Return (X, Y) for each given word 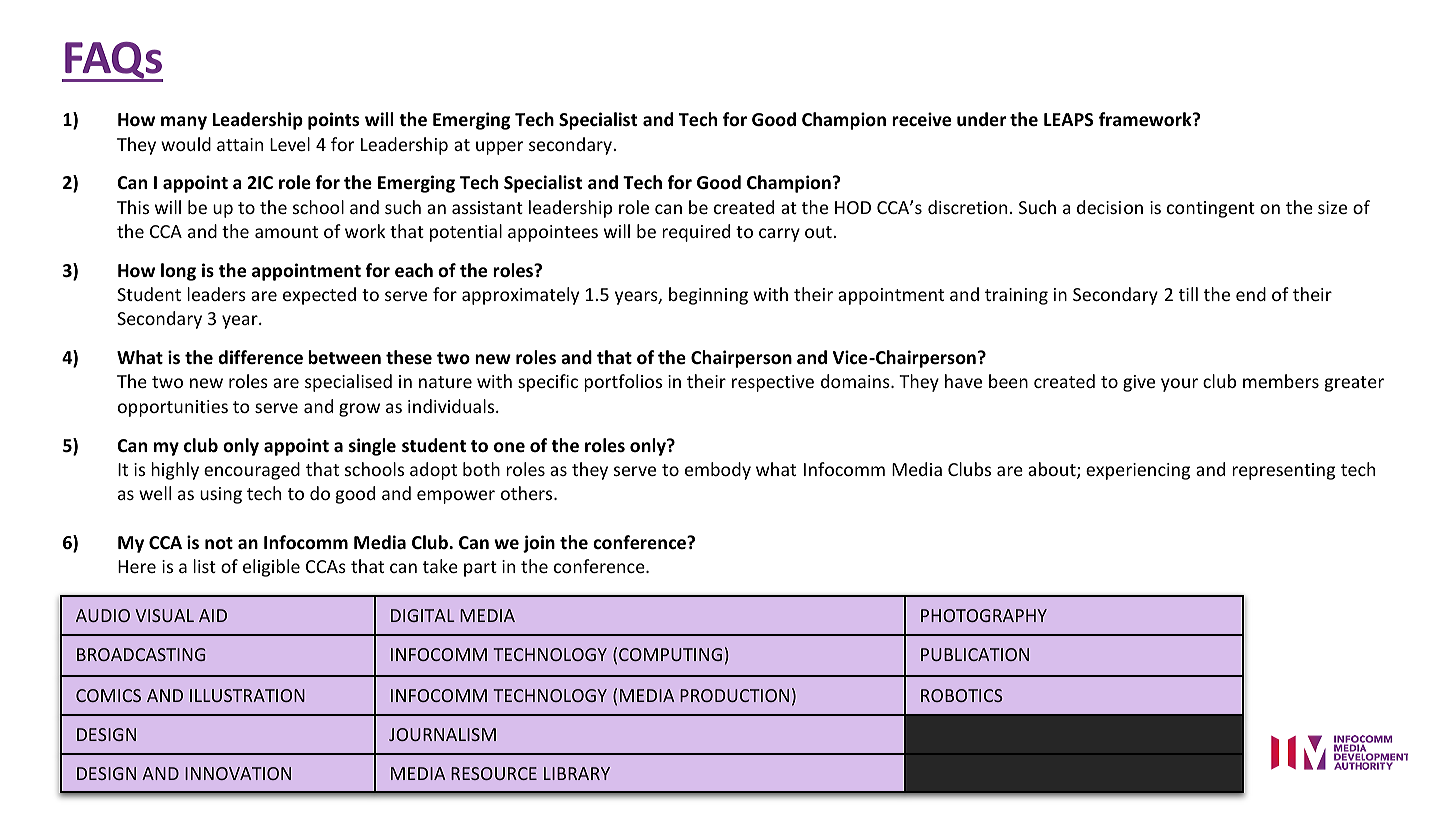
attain (240, 144)
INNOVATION (238, 773)
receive (921, 119)
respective (773, 383)
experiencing (1138, 471)
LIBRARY (577, 773)
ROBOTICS (962, 695)
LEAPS (1068, 120)
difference (260, 357)
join (539, 544)
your (1179, 385)
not (219, 543)
